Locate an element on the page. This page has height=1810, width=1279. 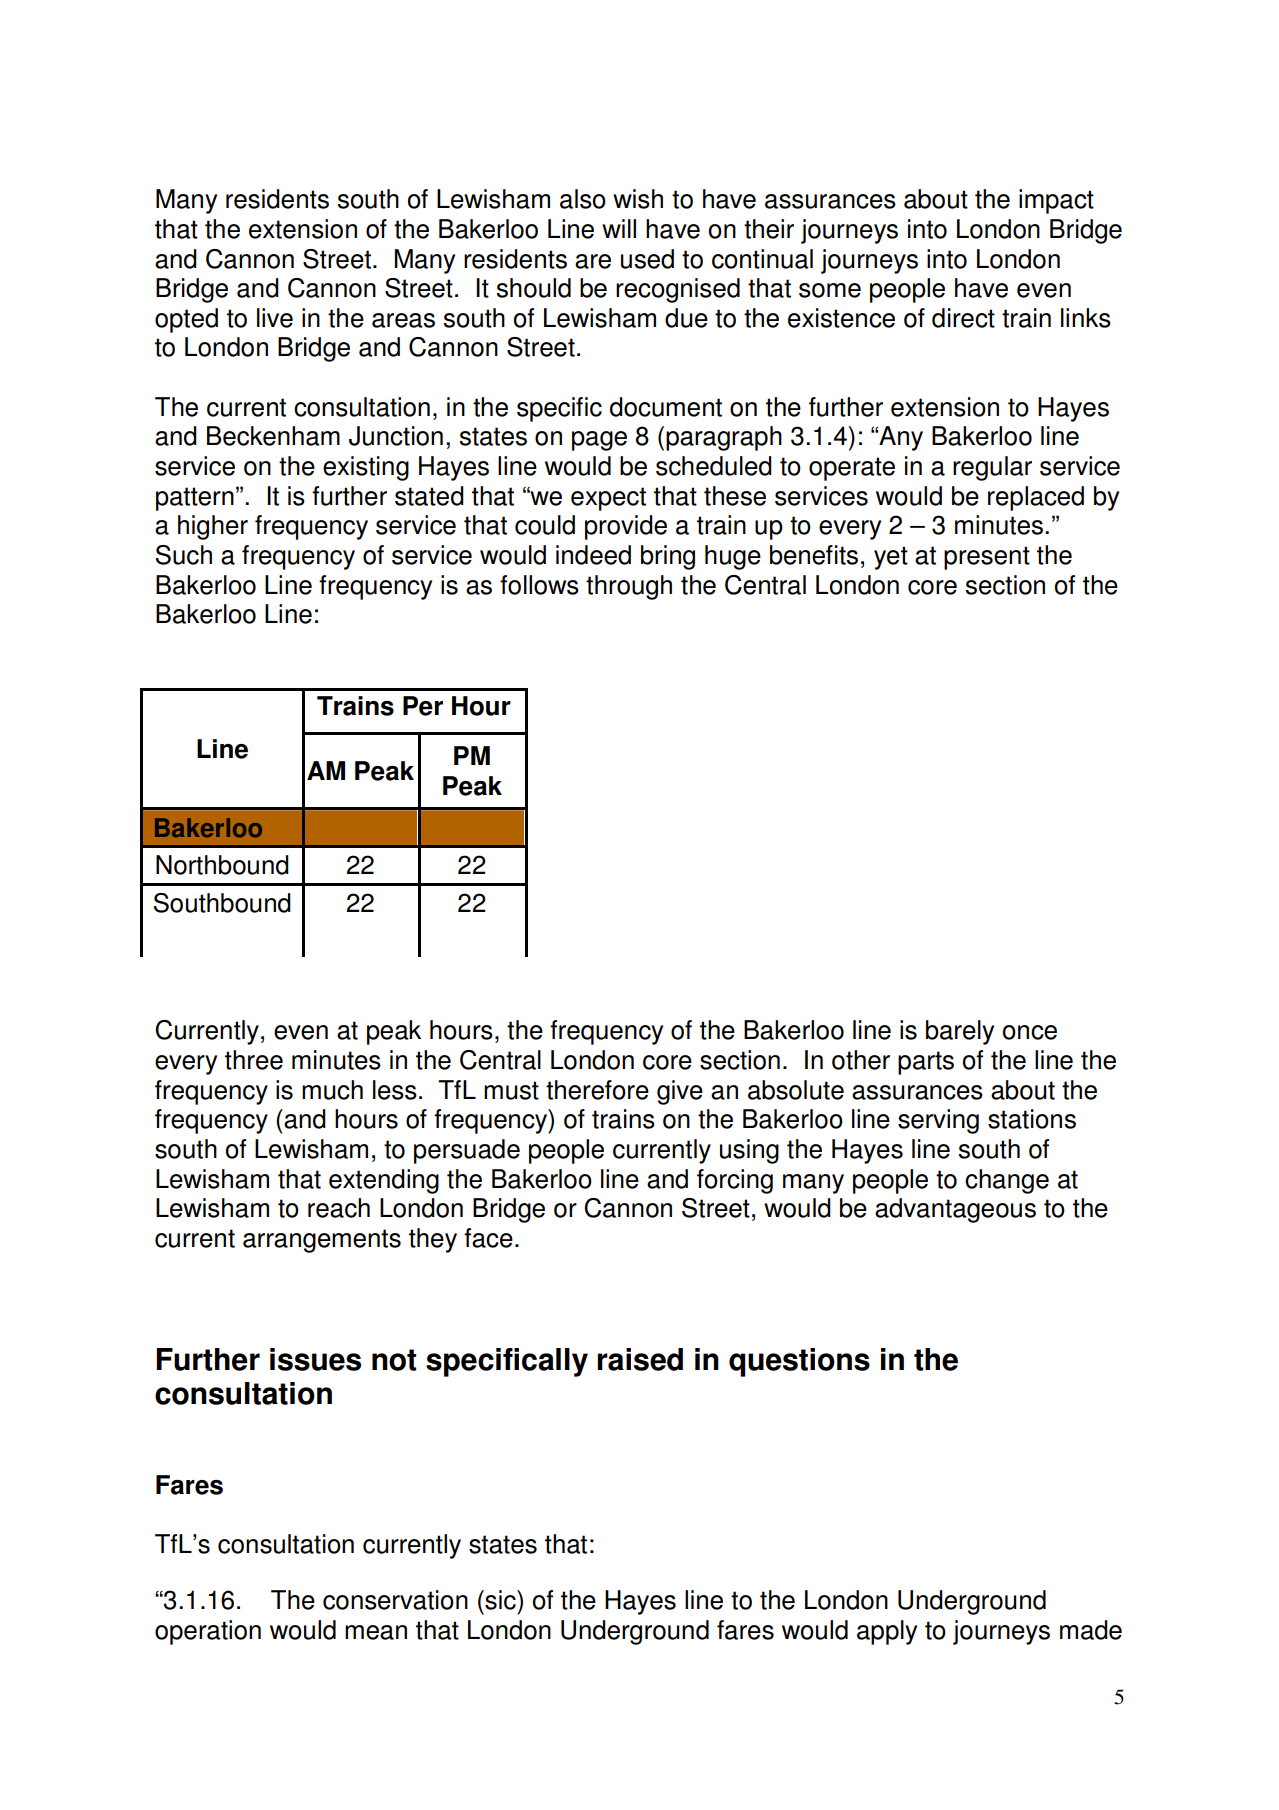
higher is located at coordinates (213, 527).
